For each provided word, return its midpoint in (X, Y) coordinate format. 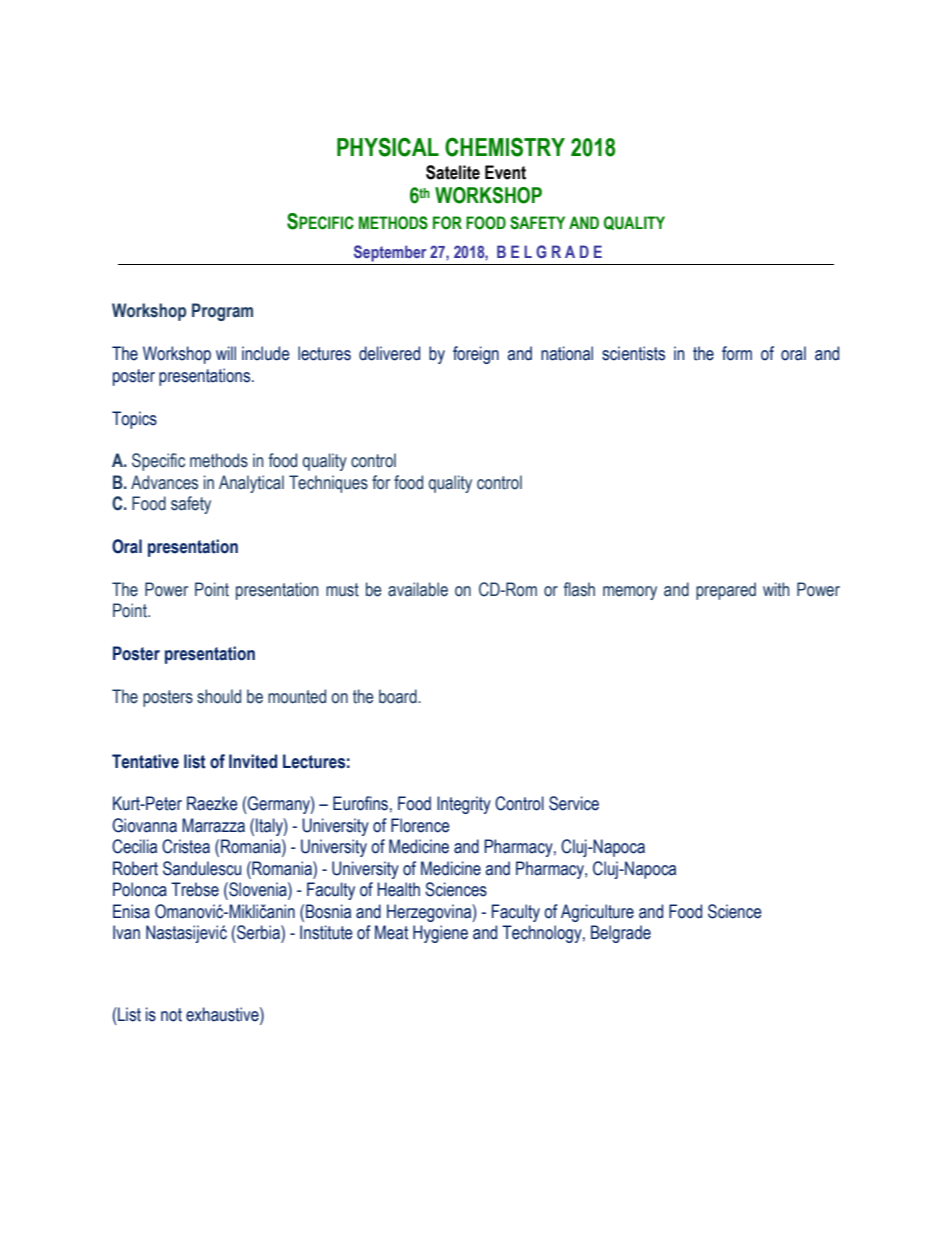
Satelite (453, 172)
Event (505, 172)
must (342, 590)
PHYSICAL (388, 147)
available (418, 589)
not (171, 1015)
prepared (726, 591)
